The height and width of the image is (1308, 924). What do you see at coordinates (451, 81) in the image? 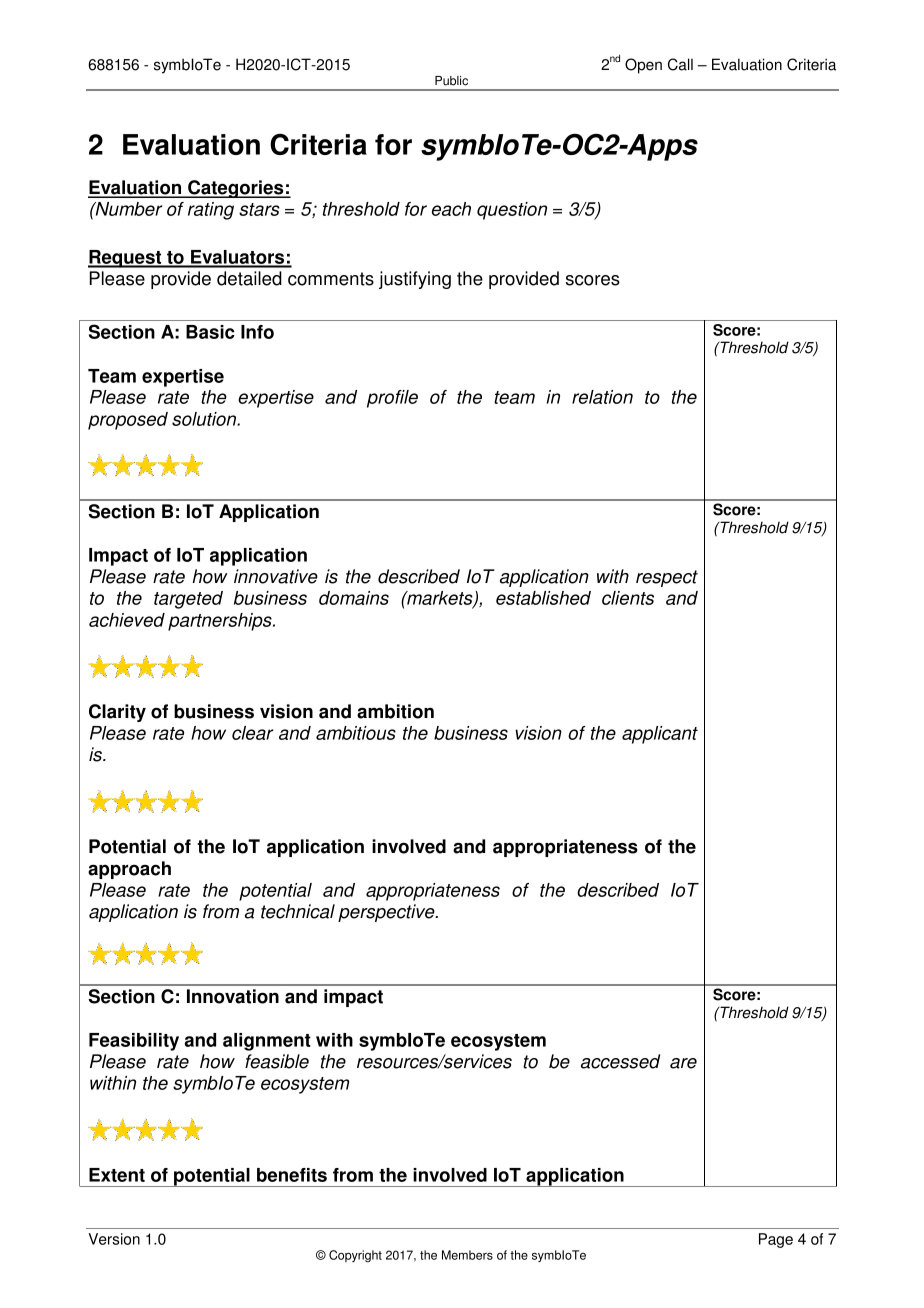
I see `Public` at bounding box center [451, 81].
